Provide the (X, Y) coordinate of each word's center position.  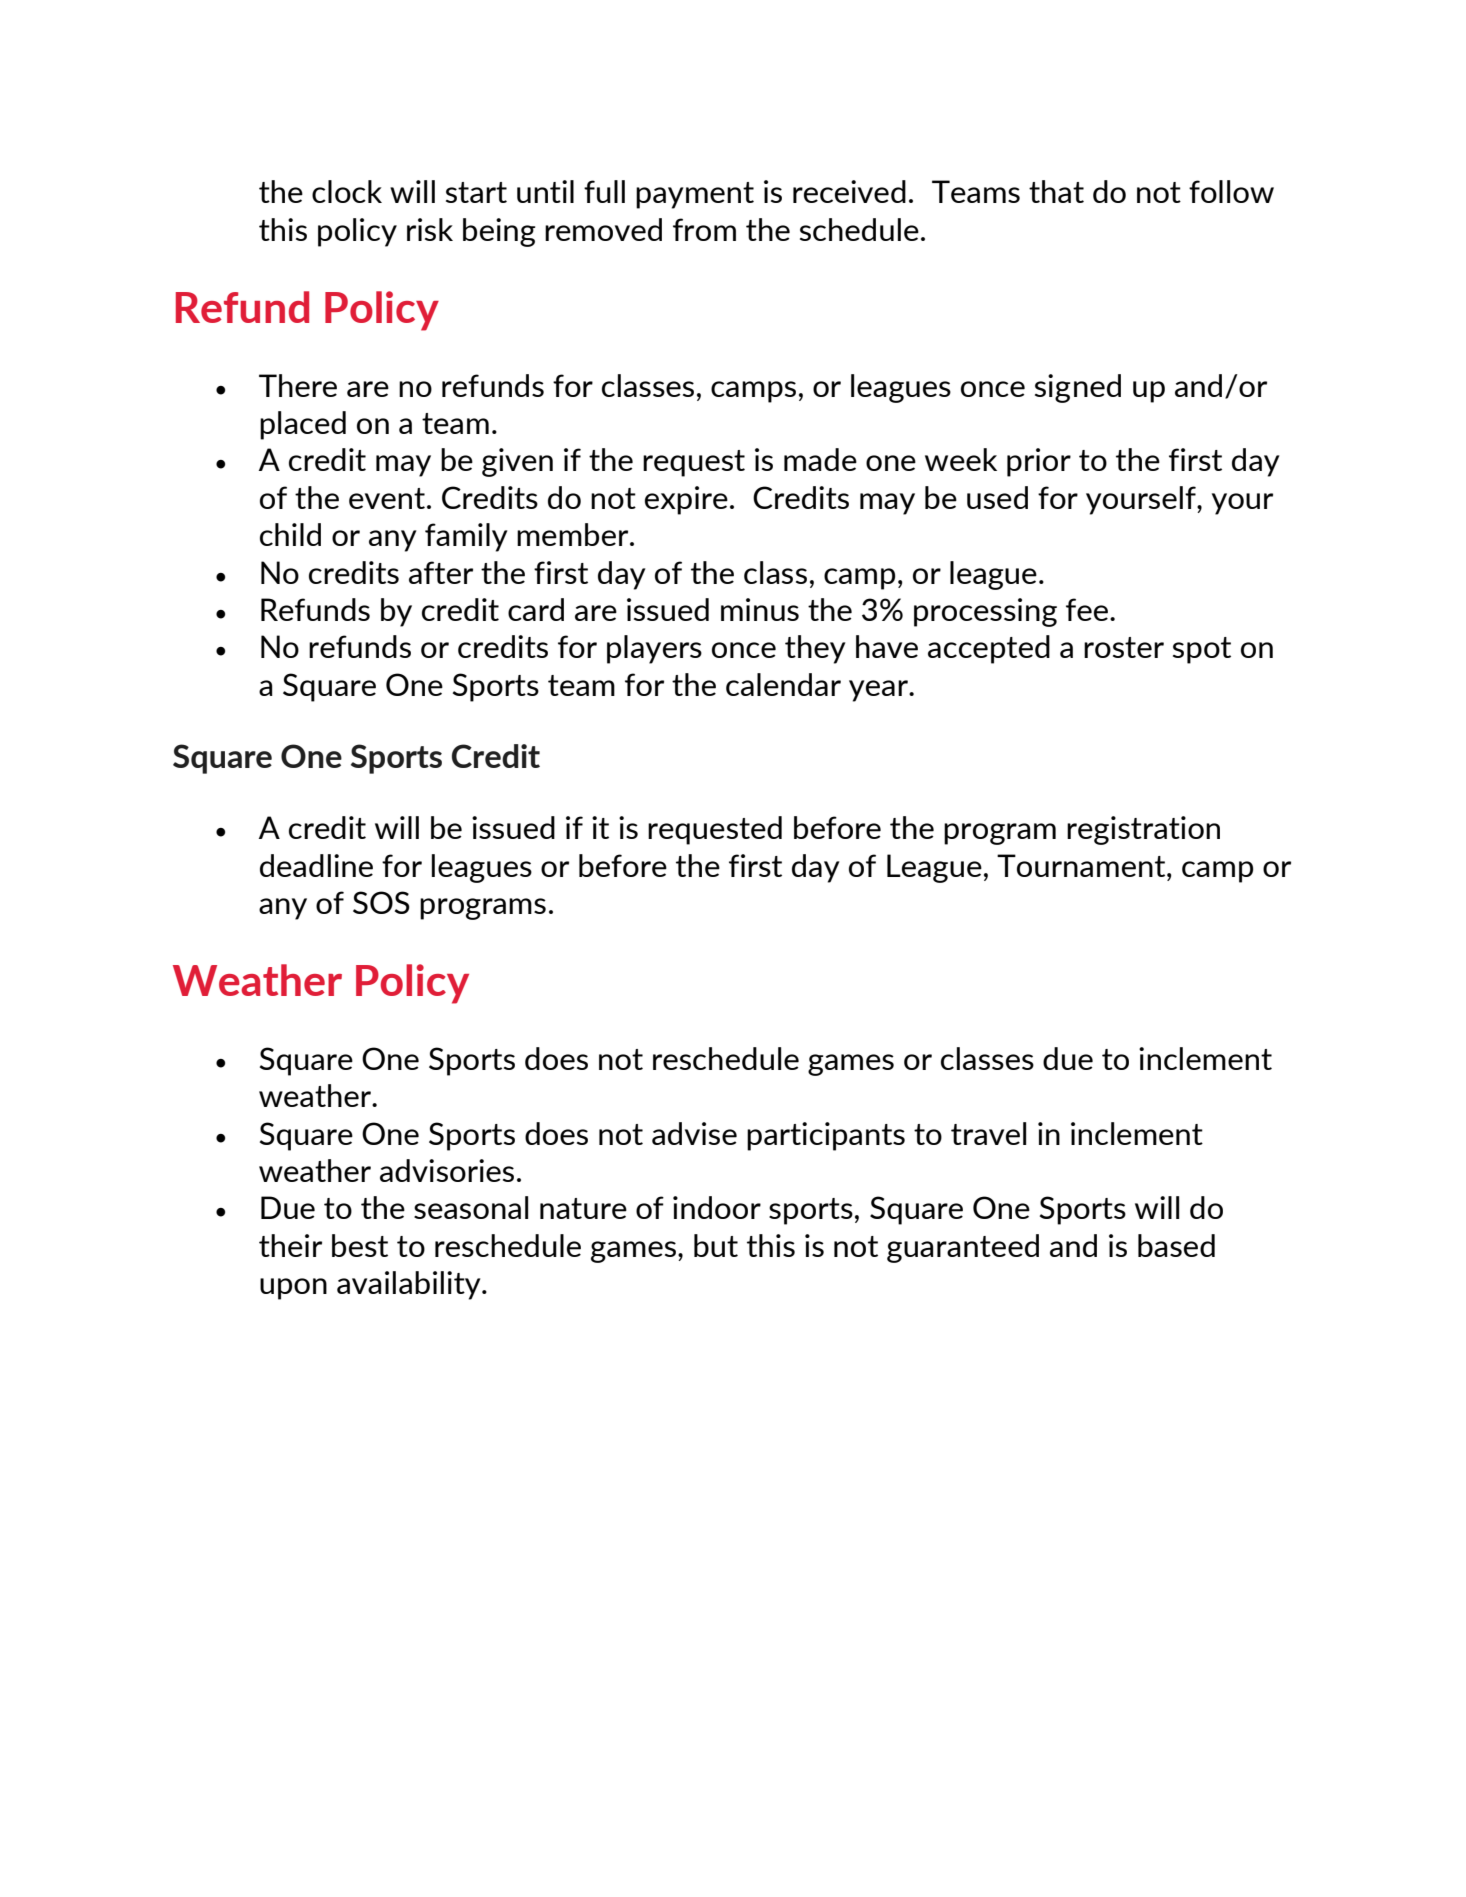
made (820, 459)
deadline (316, 865)
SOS (381, 902)
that (1056, 191)
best (360, 1245)
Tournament (1082, 865)
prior (1039, 462)
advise (694, 1133)
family (466, 537)
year (879, 691)
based (1176, 1245)
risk (430, 229)
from (704, 229)
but (716, 1245)
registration (1143, 830)
